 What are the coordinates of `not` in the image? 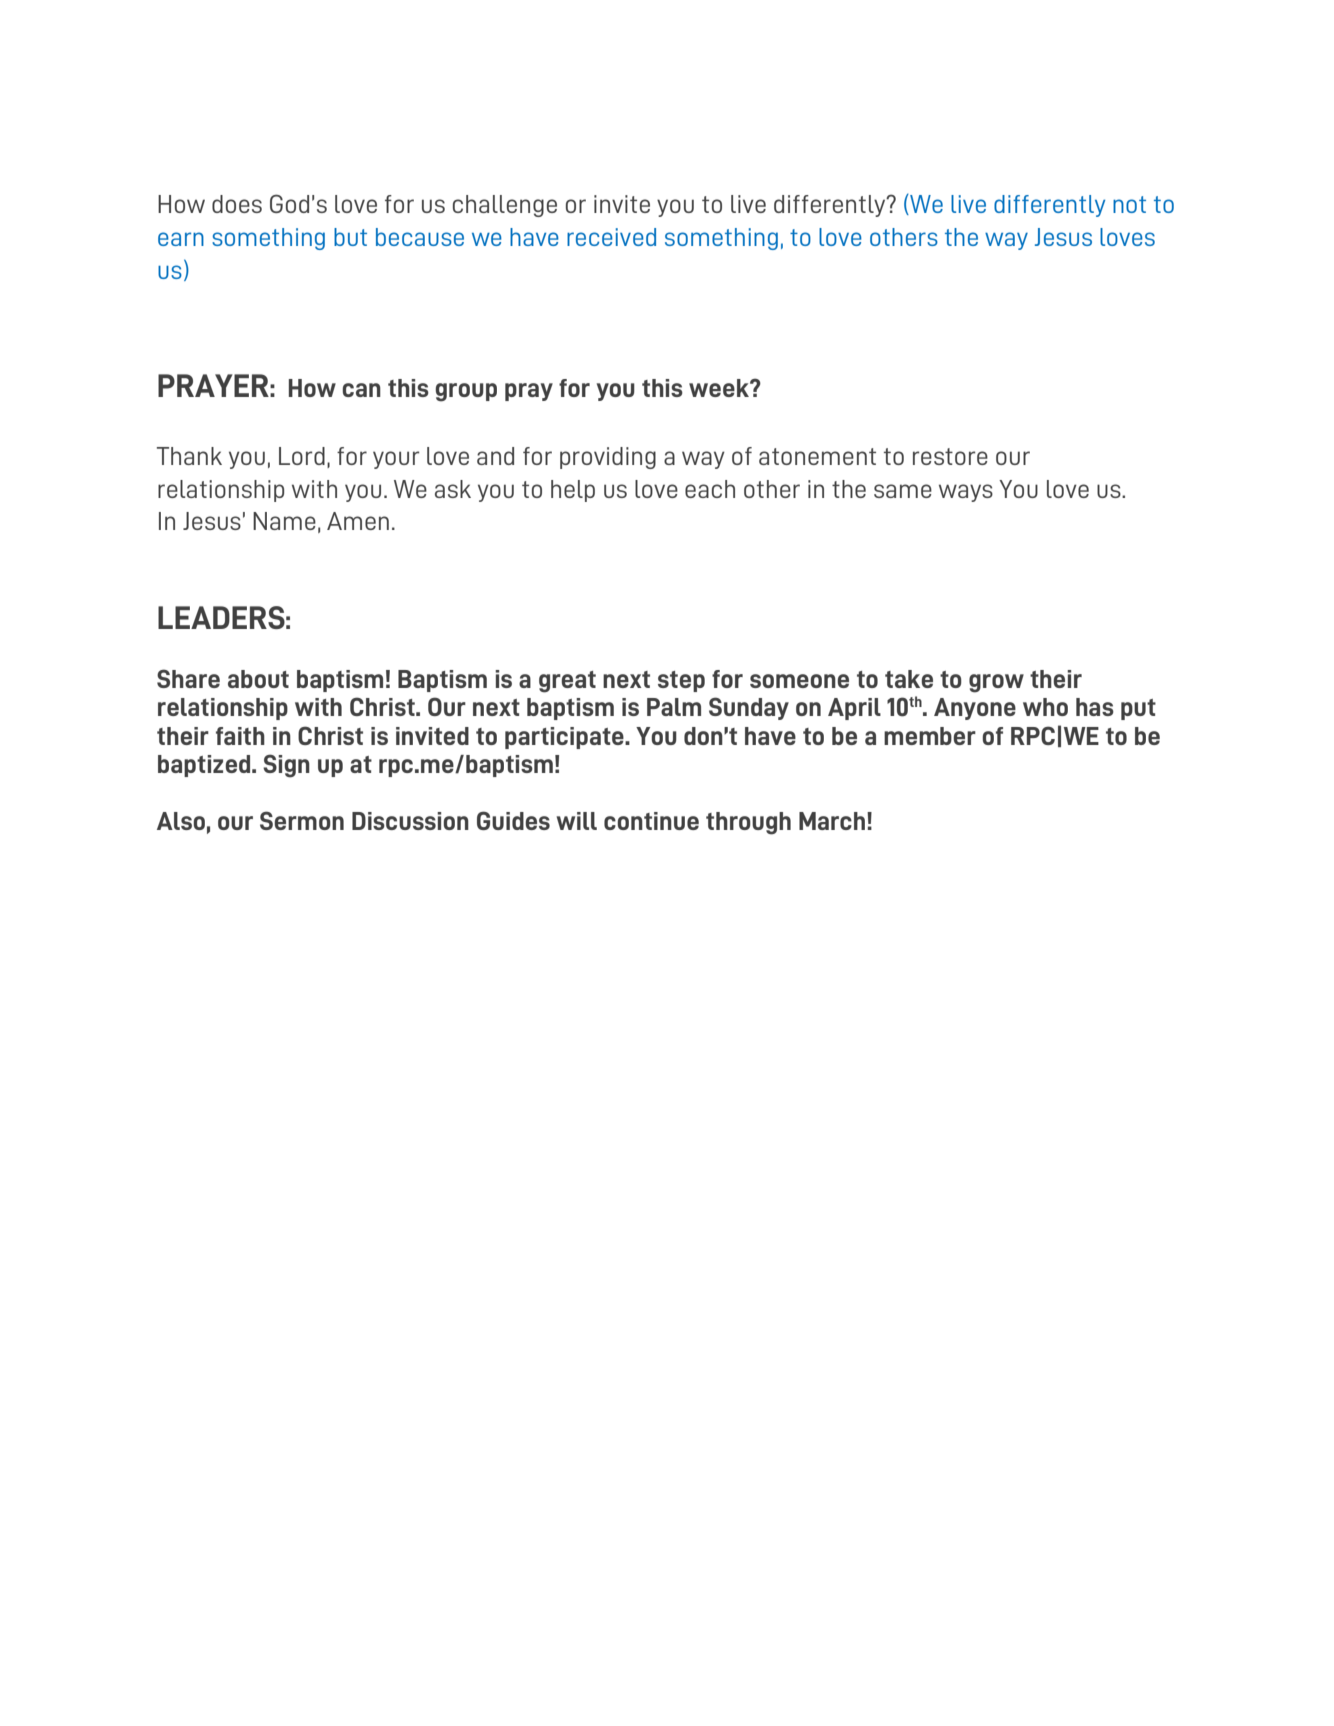 It's located at (1129, 204).
